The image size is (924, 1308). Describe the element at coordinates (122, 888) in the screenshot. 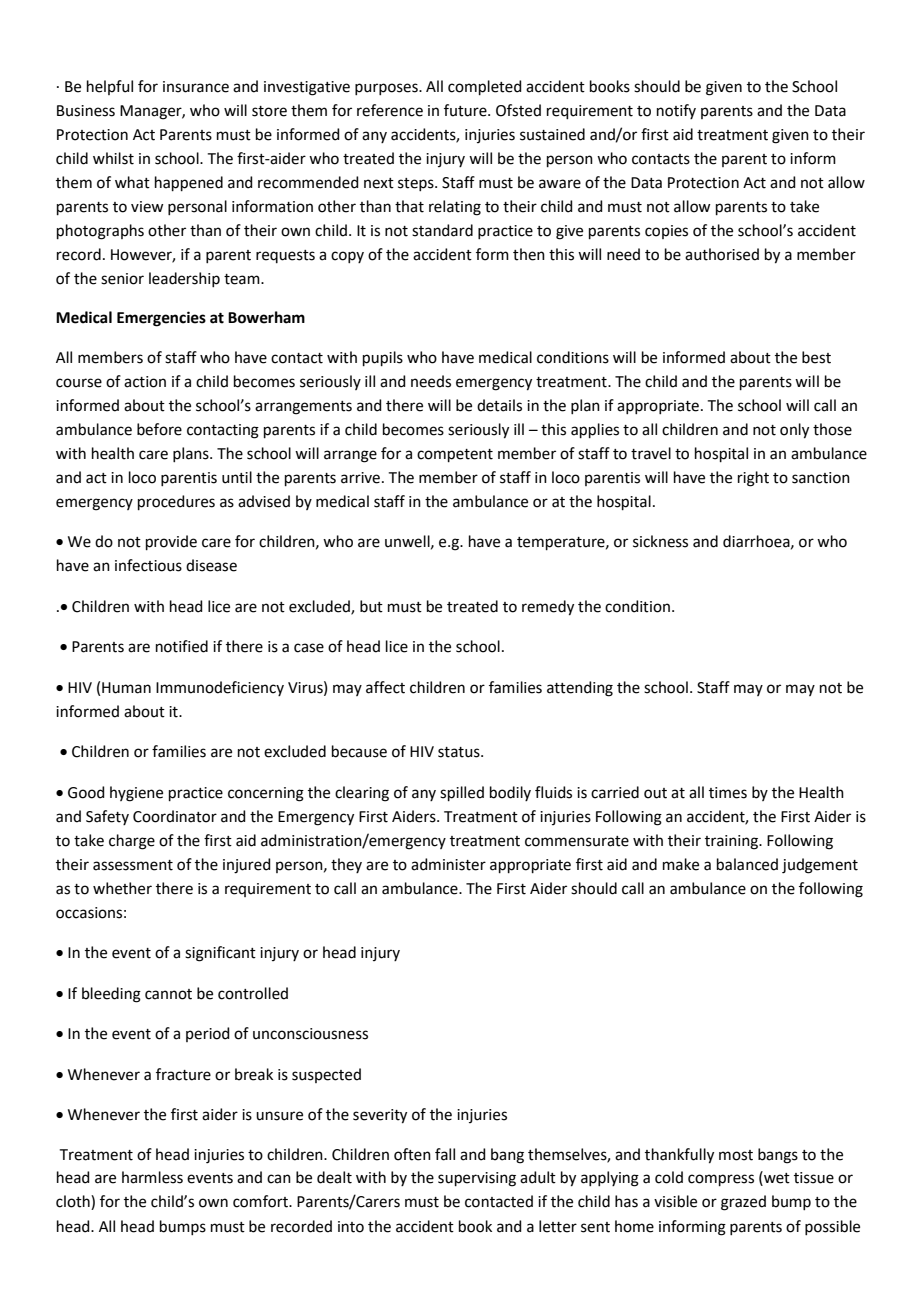

I see `whether` at that location.
